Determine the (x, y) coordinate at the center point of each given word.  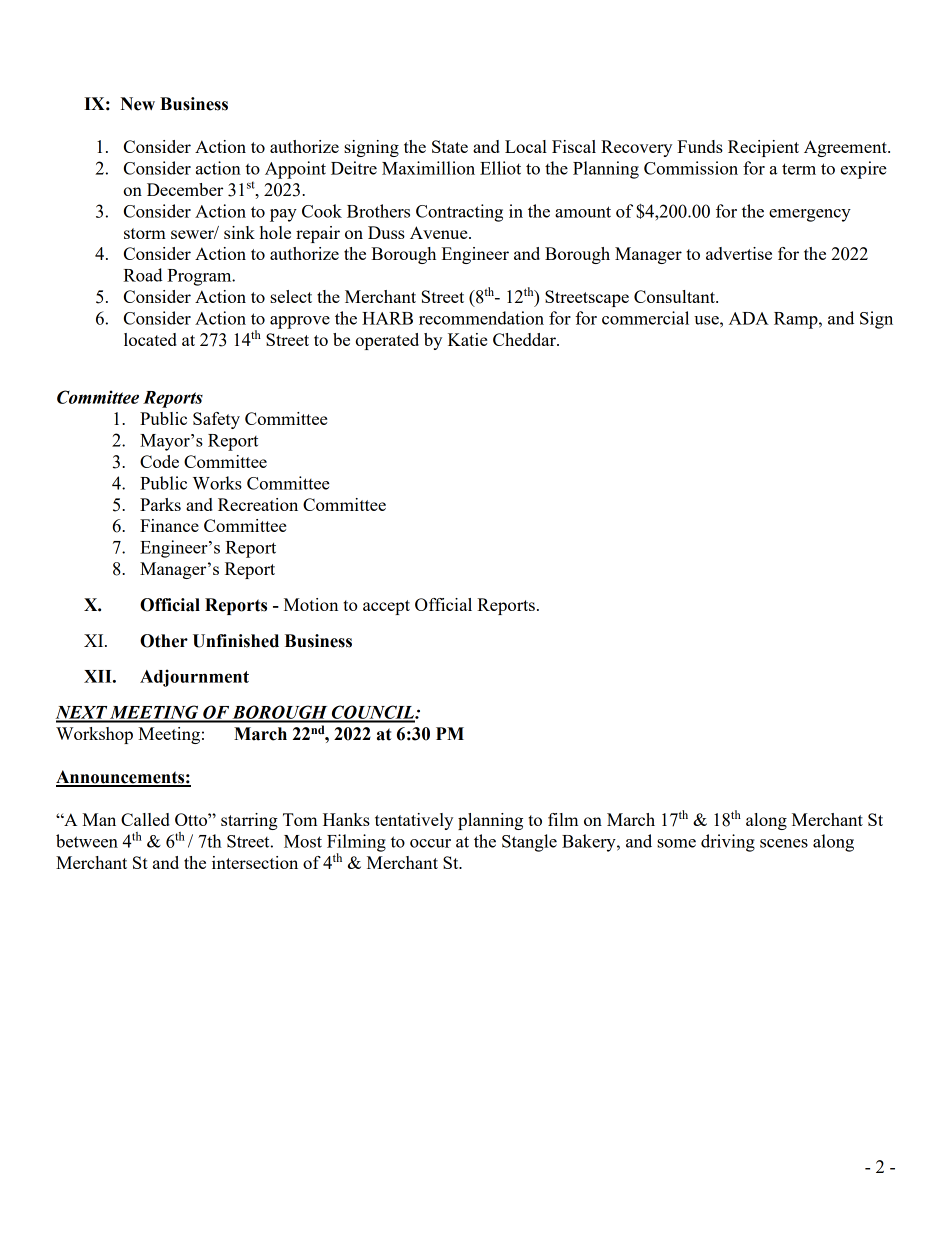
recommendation (481, 318)
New (137, 104)
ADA (749, 318)
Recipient (763, 148)
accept (386, 607)
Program (200, 277)
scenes (784, 843)
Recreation (258, 504)
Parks (160, 504)
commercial (645, 318)
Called (145, 819)
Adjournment (194, 678)
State (450, 146)
